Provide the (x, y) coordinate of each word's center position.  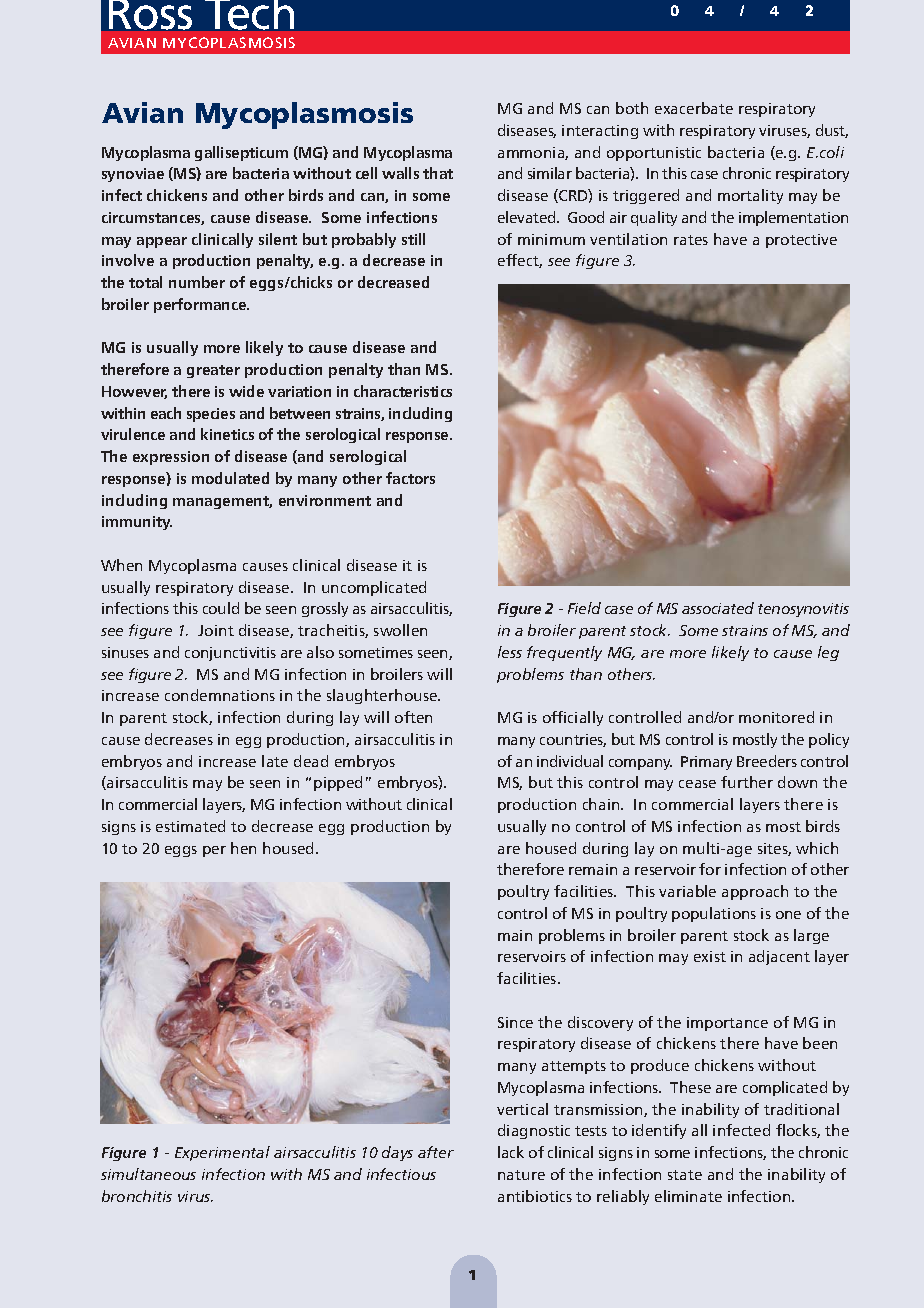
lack (511, 1152)
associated (718, 608)
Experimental (222, 1153)
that (438, 173)
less (510, 652)
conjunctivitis (230, 654)
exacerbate (694, 108)
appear (162, 242)
